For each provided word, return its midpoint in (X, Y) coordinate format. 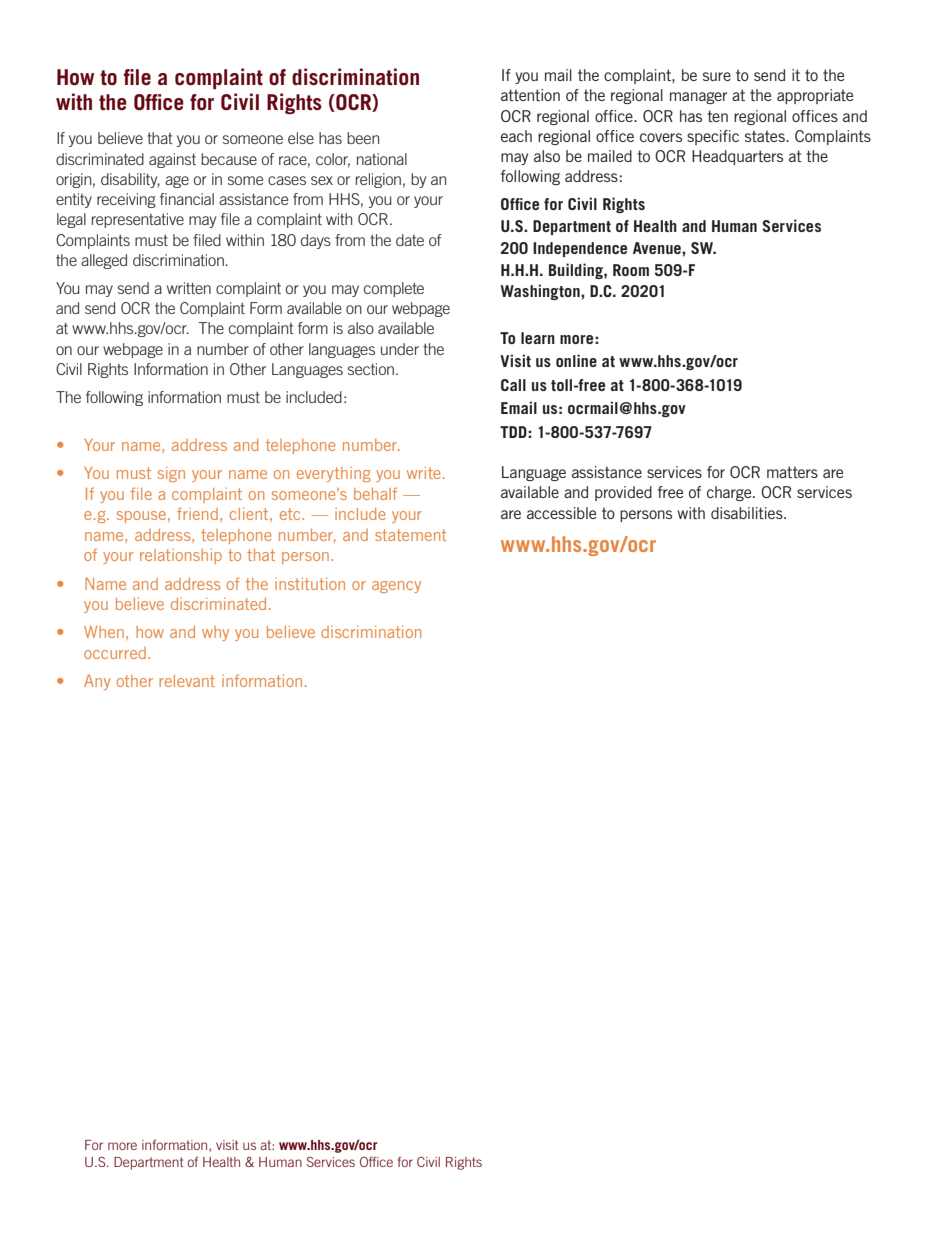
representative (138, 220)
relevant (187, 681)
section (371, 369)
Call (513, 385)
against (172, 160)
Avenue (658, 248)
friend (197, 513)
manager (698, 98)
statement (411, 535)
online (576, 360)
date (410, 240)
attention (530, 95)
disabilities (748, 513)
